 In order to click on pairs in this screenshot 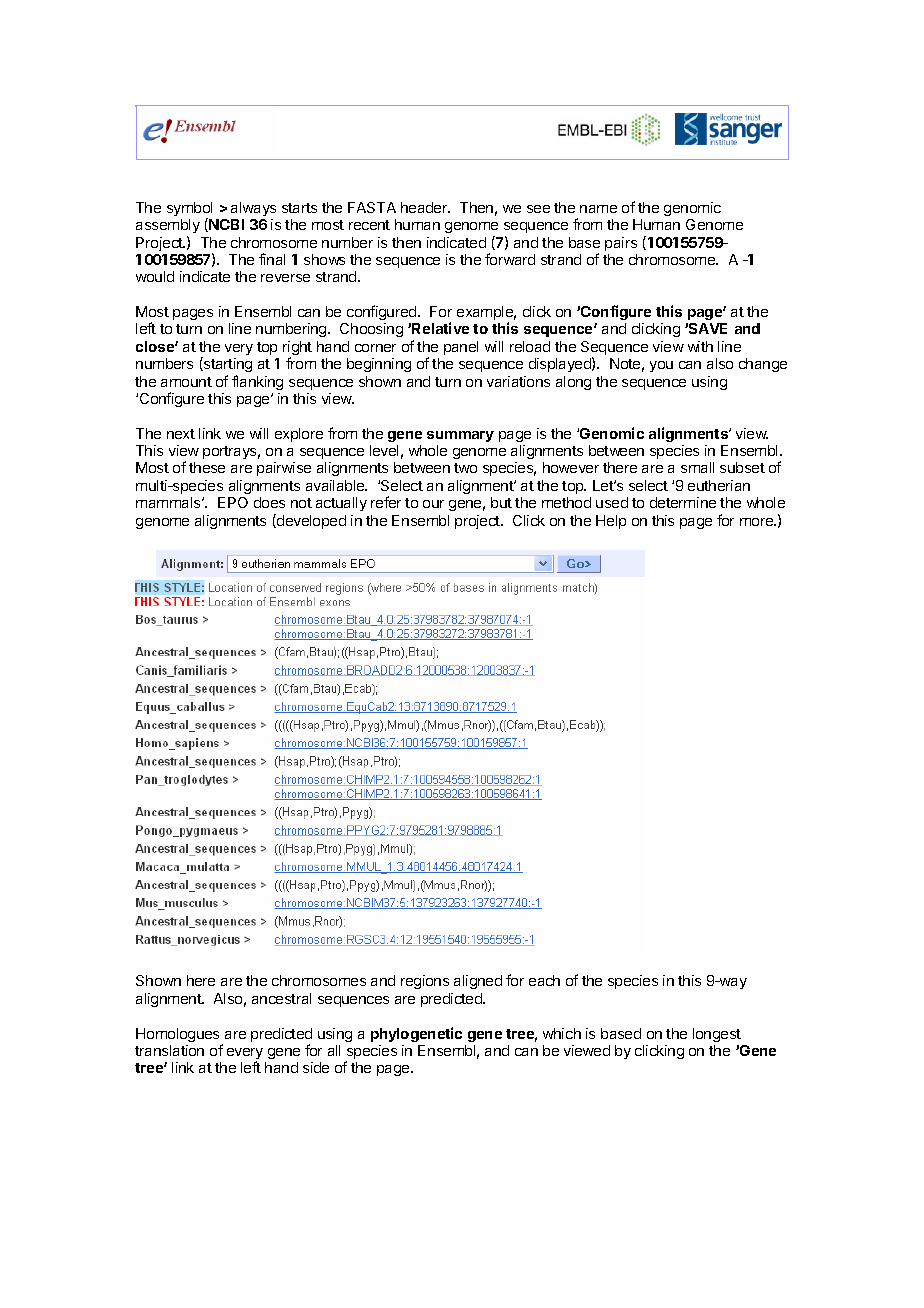, I will do `click(621, 244)`.
